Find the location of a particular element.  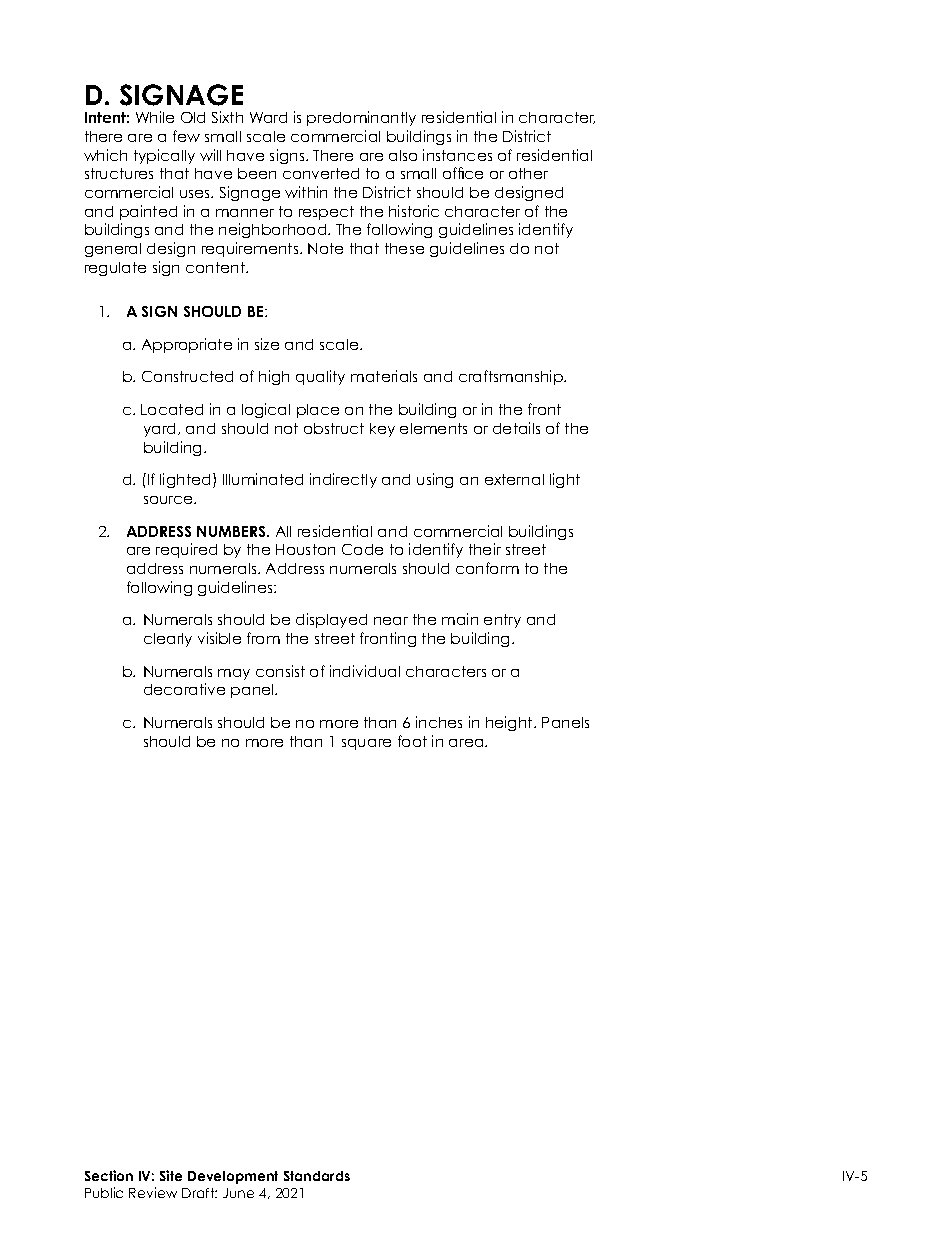

clearly is located at coordinates (168, 640).
